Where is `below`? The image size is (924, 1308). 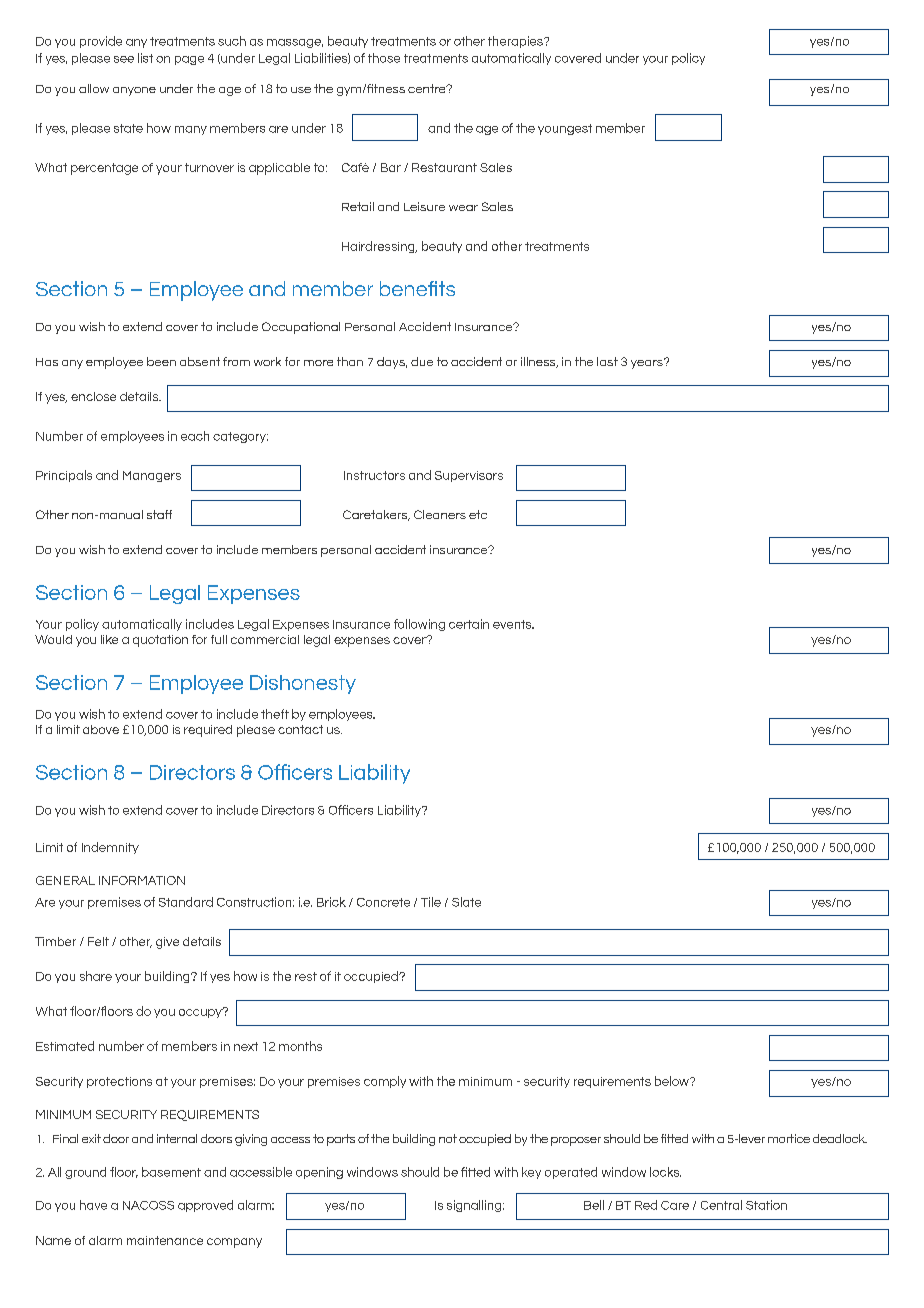
below is located at coordinates (673, 1081).
